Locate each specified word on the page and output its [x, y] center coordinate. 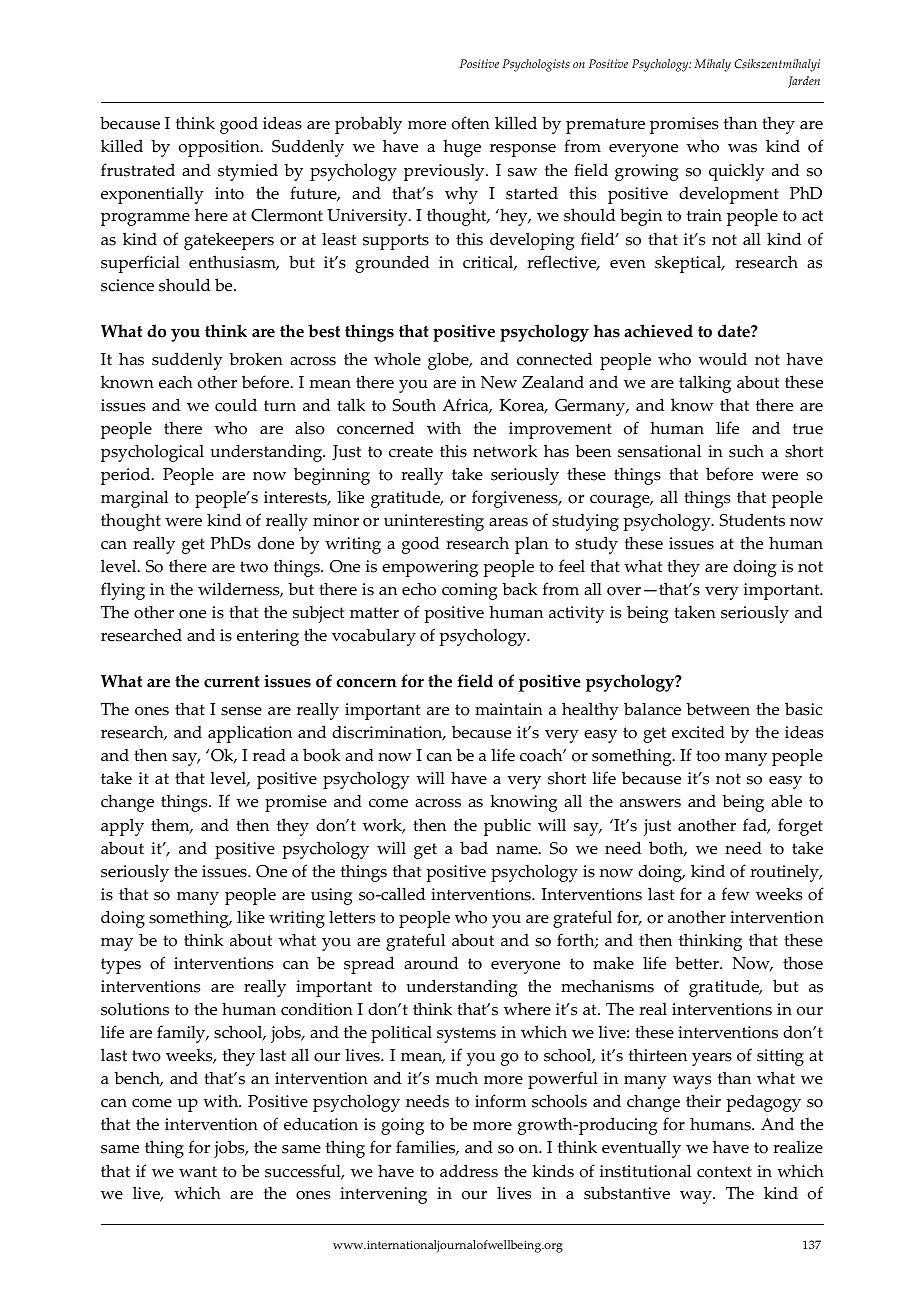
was [742, 148]
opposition [220, 148]
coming [470, 591]
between [718, 709]
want [198, 1171]
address [469, 1171]
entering [268, 637]
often [471, 123]
